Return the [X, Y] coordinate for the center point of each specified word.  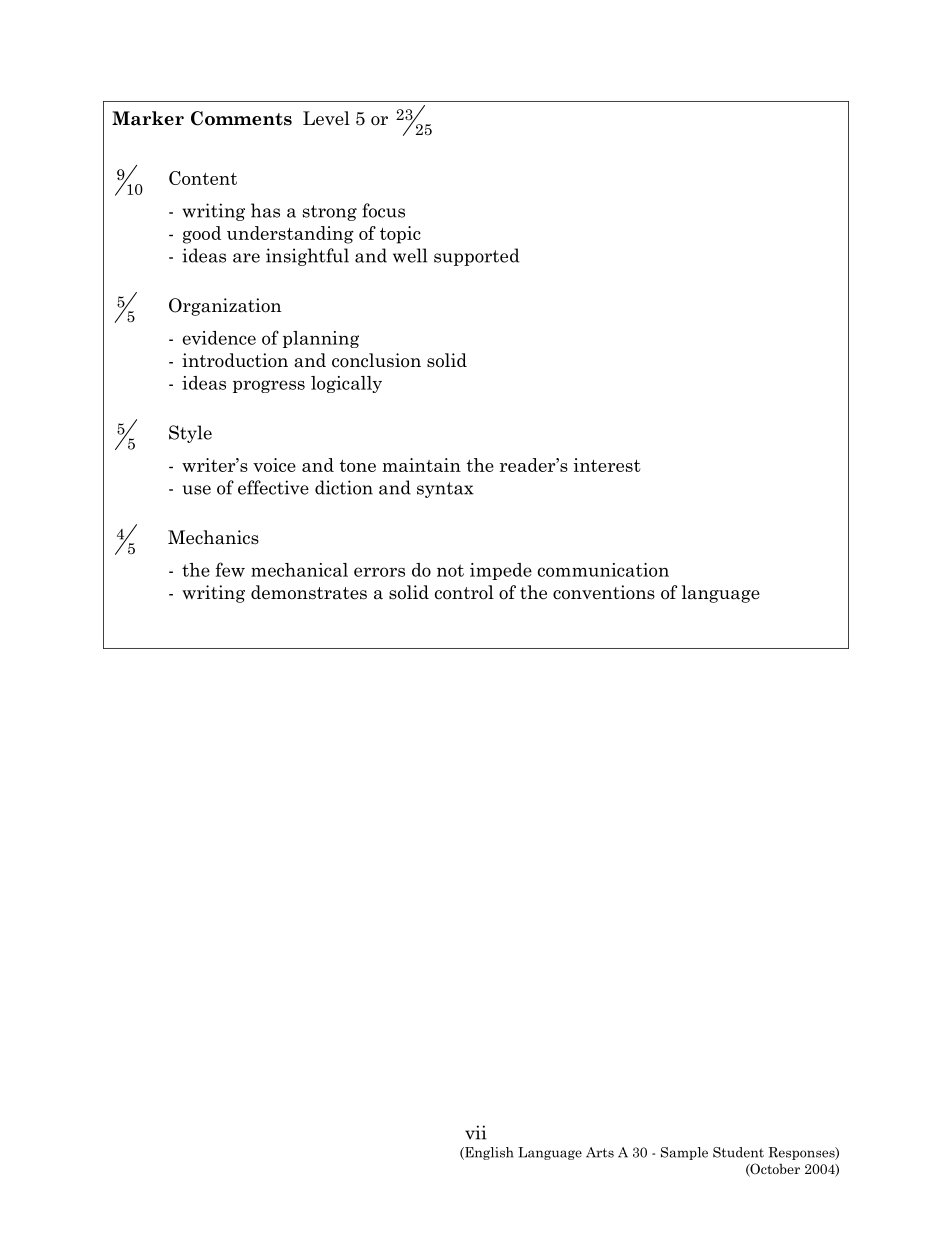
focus [383, 210]
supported [476, 257]
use [197, 490]
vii [476, 1132]
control [464, 592]
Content [203, 178]
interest [607, 465]
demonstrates [309, 592]
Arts [600, 1152]
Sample [684, 1153]
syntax [445, 490]
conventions [604, 592]
